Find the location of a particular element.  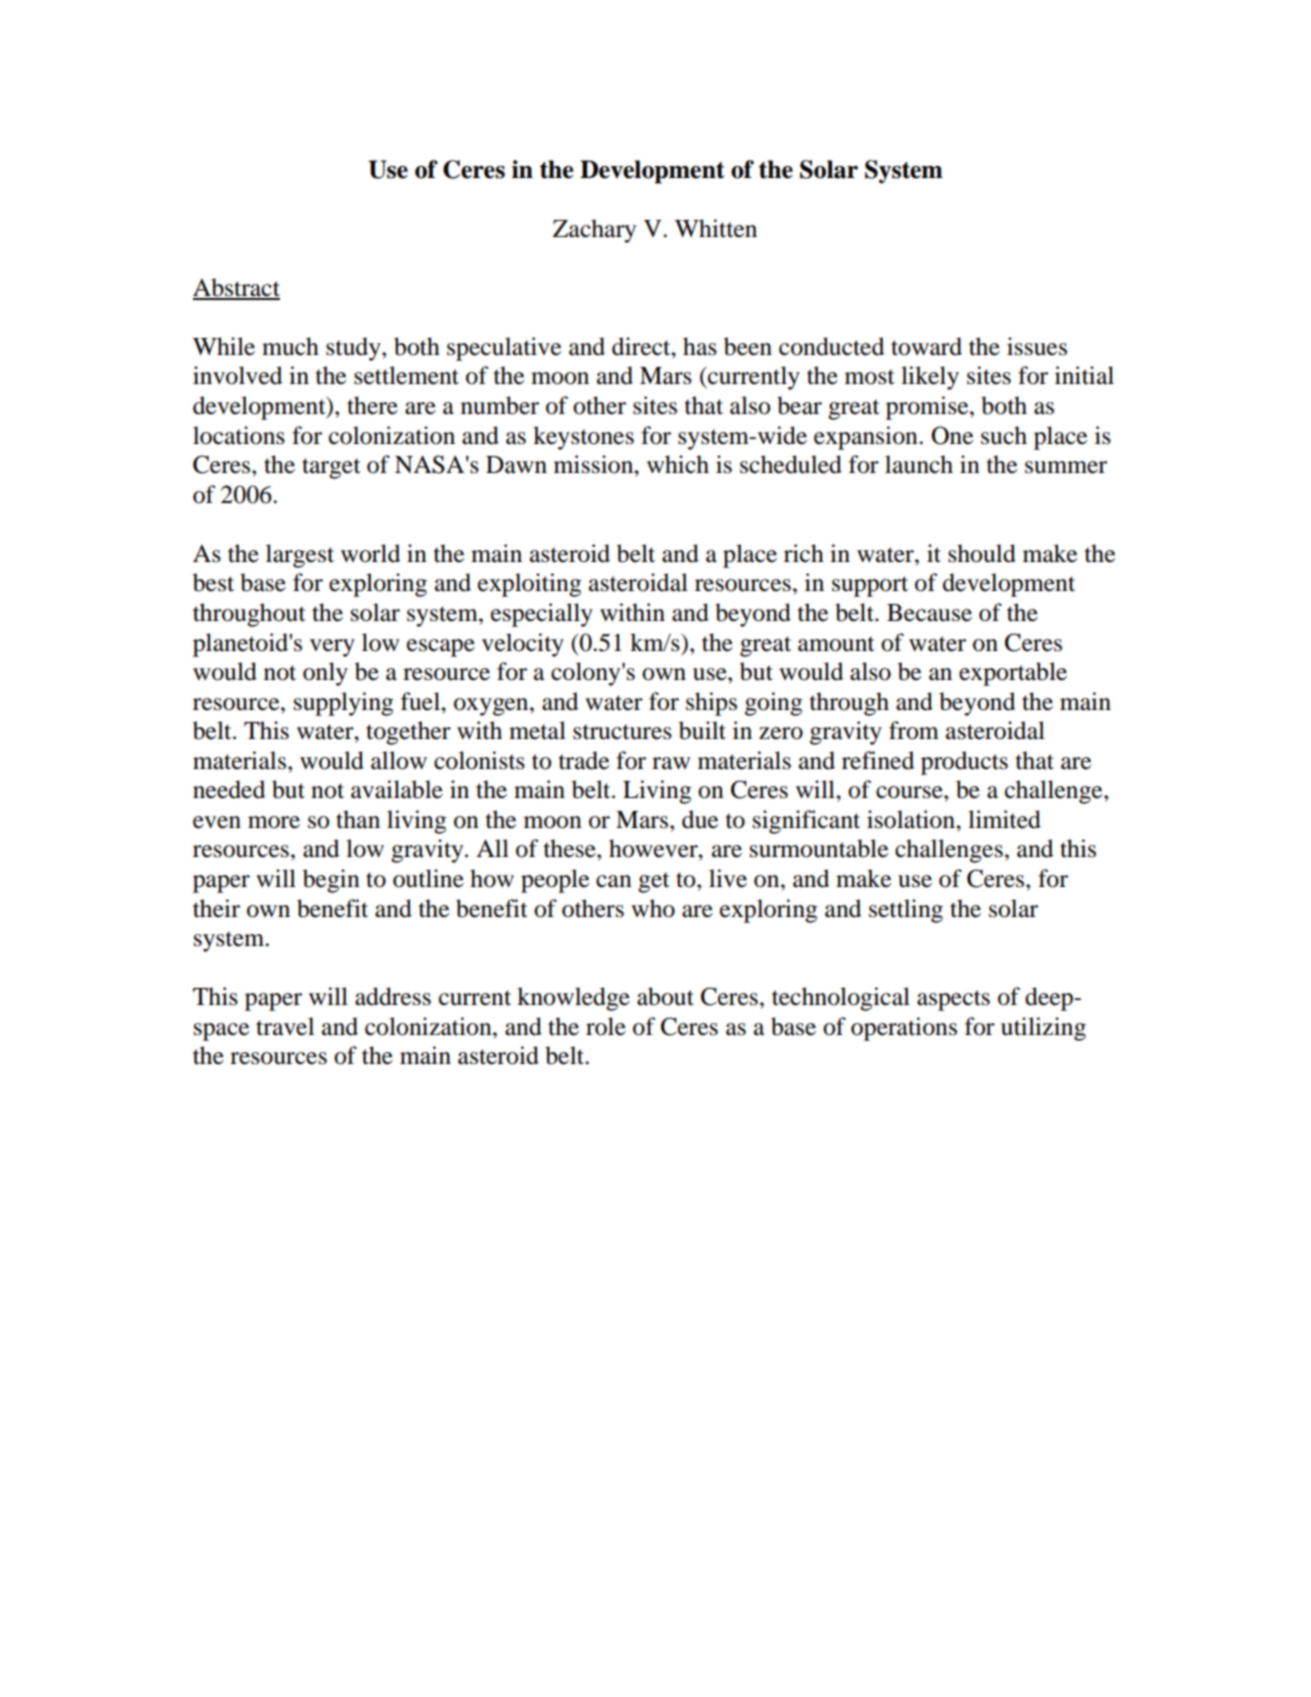

Zachary is located at coordinates (594, 231).
